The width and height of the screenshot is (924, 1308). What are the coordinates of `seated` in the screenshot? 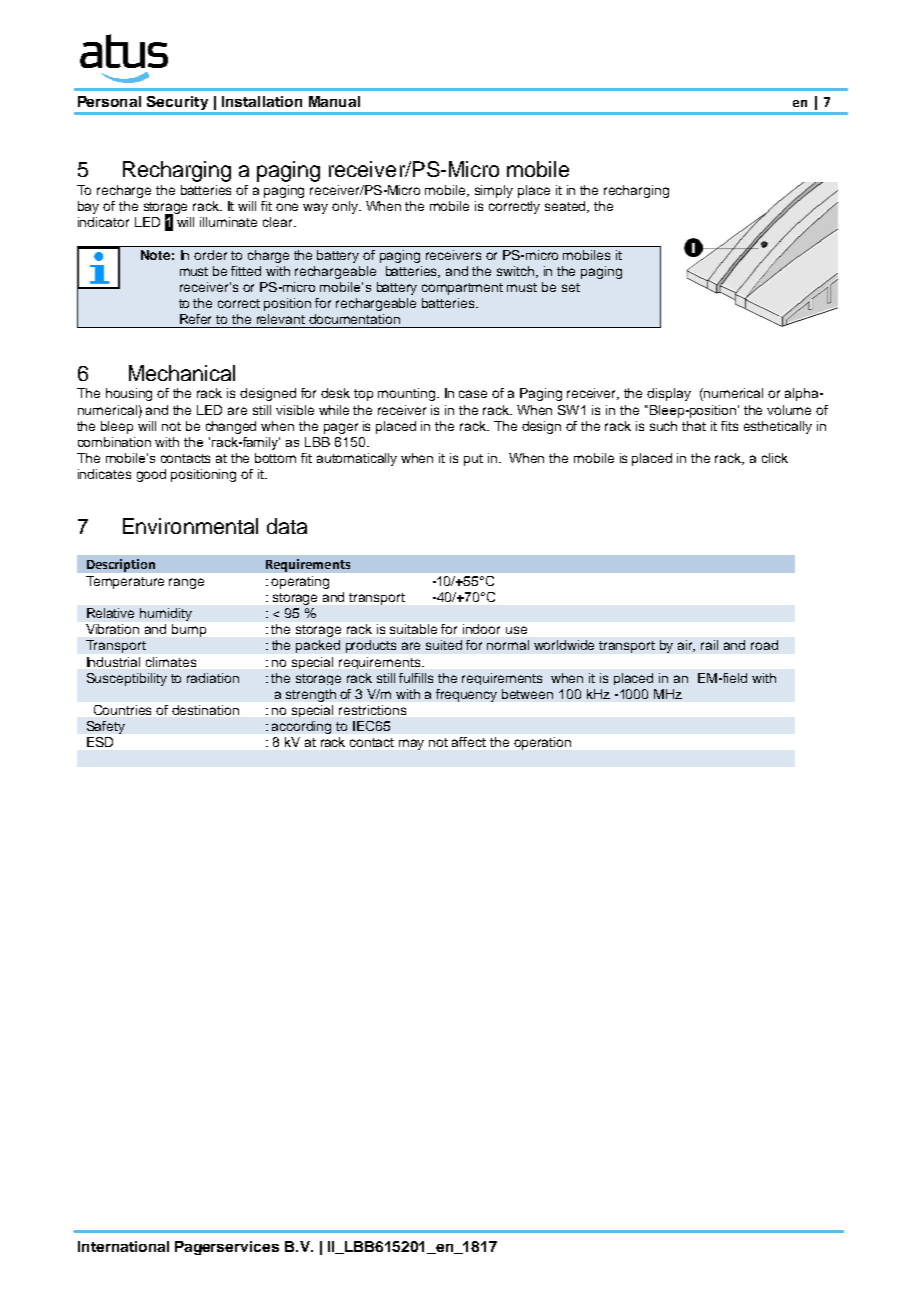 It's located at (567, 207).
